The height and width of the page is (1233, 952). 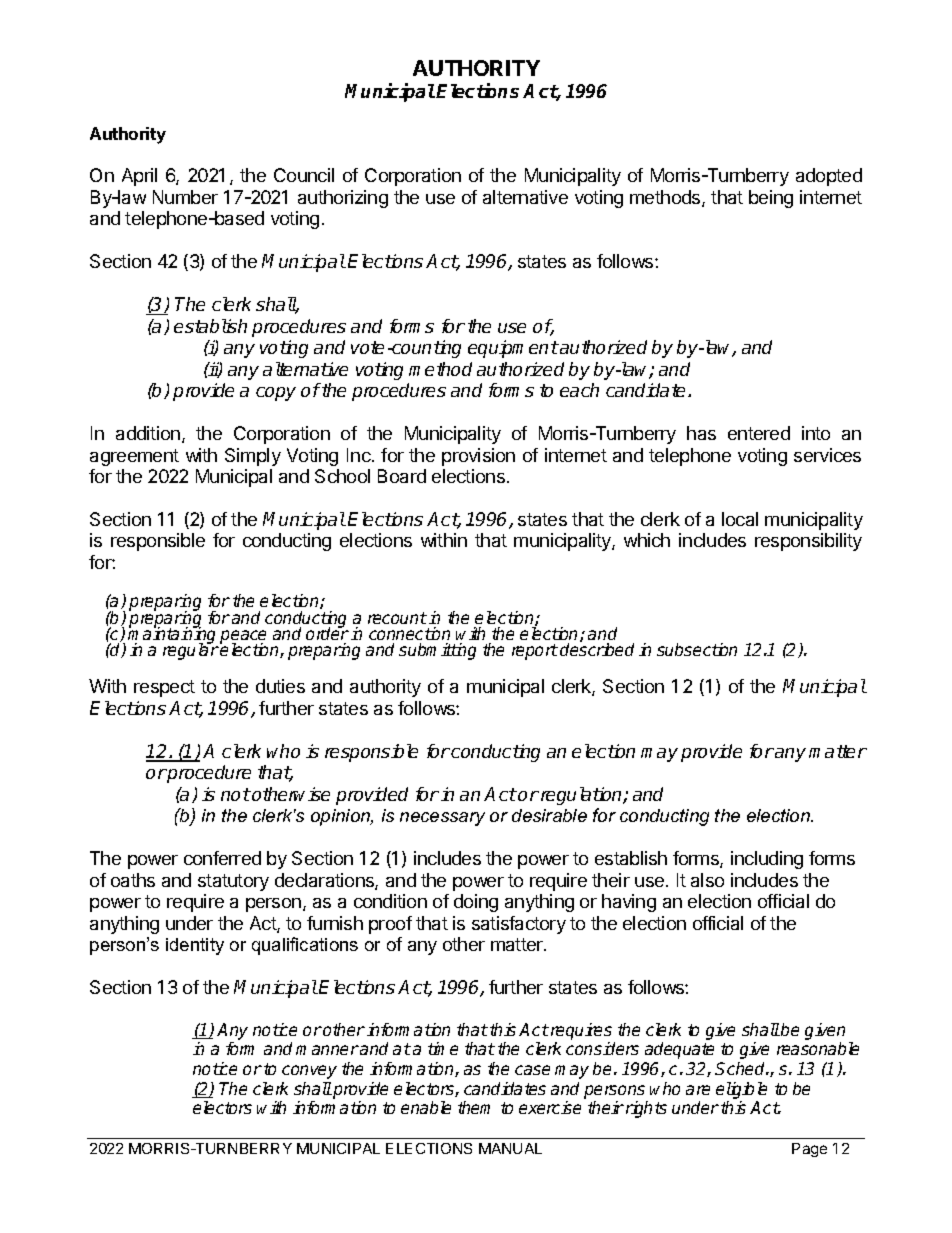 I want to click on being, so click(x=771, y=199).
